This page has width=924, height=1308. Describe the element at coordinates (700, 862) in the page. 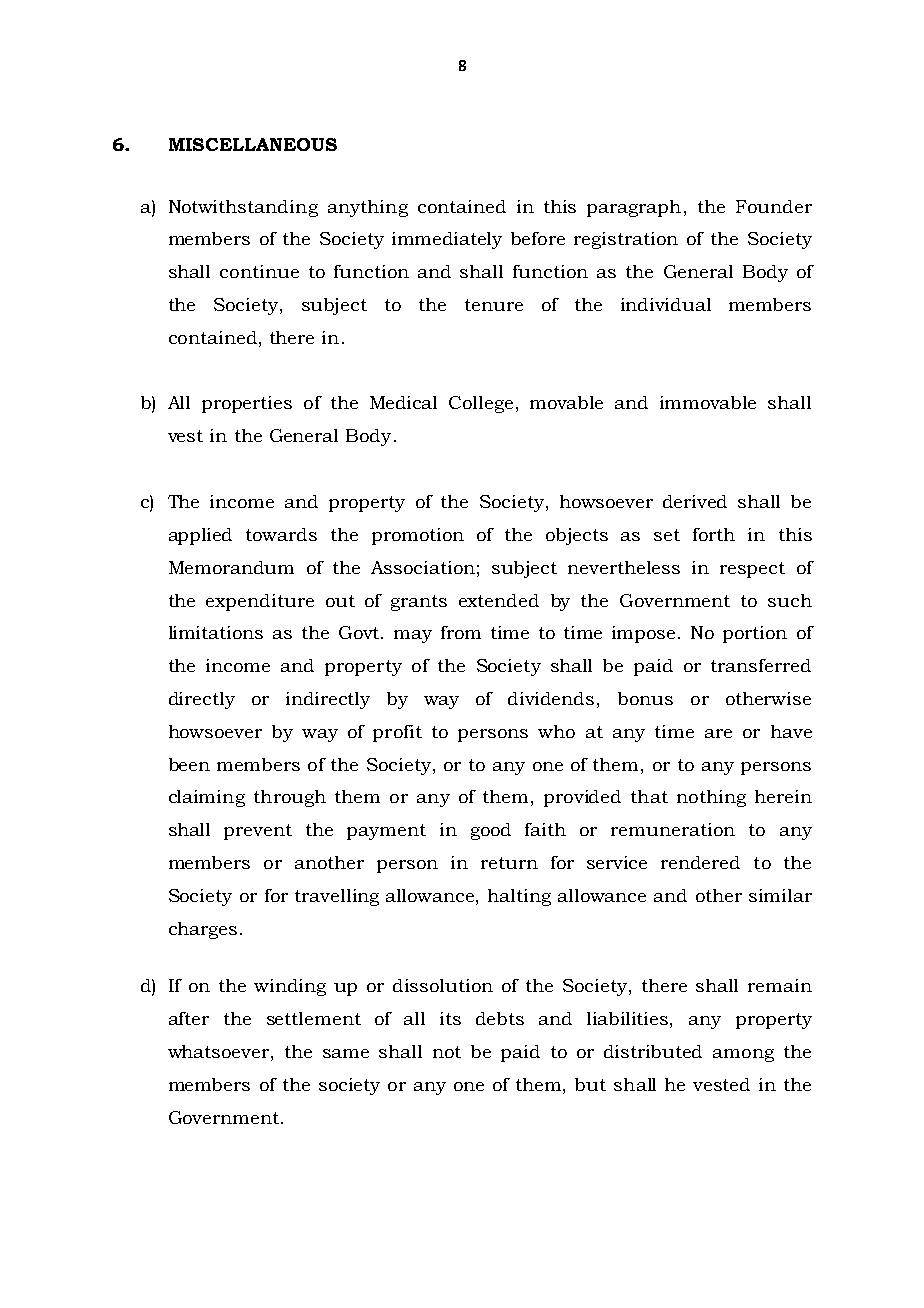

I see `rendered` at that location.
